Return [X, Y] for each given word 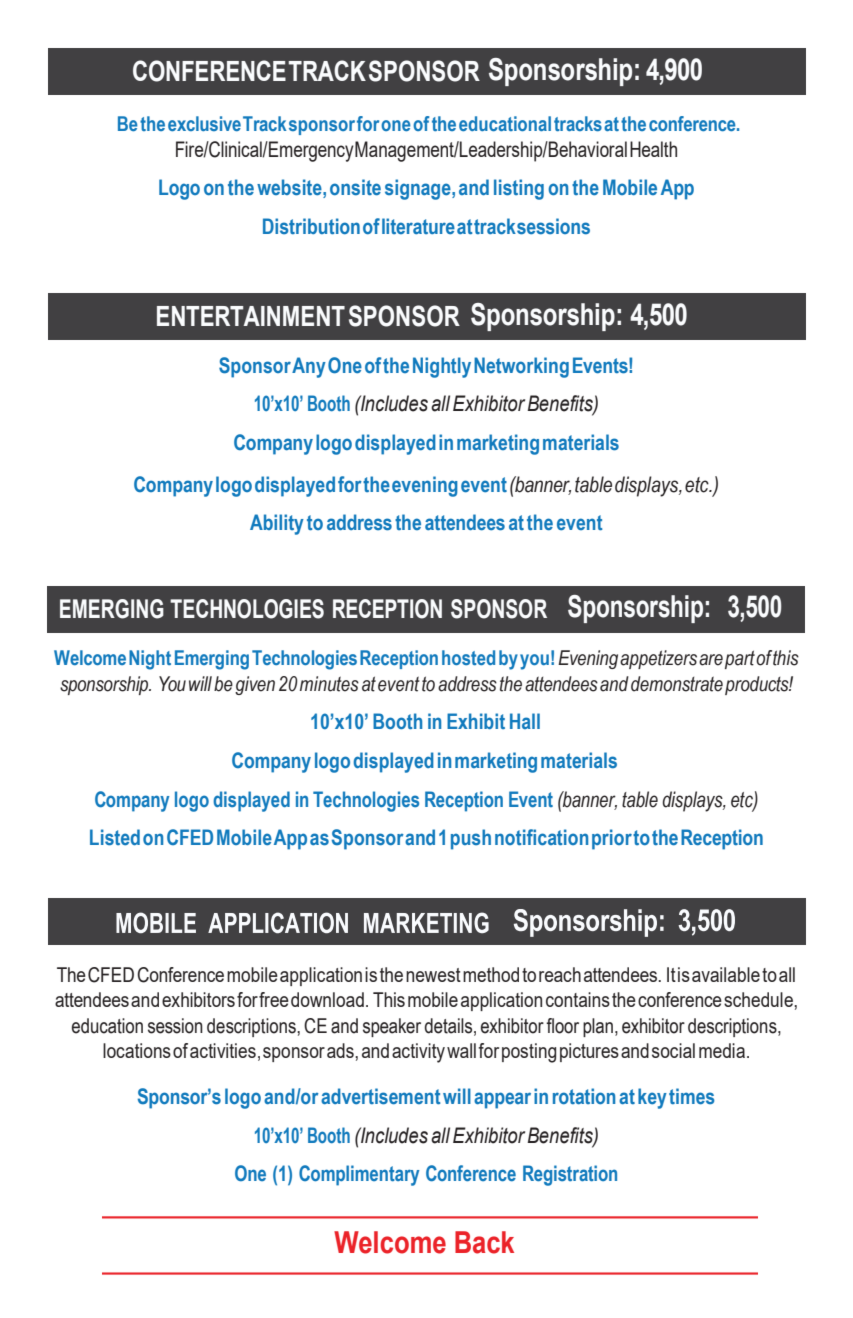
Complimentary [359, 1175]
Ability [277, 524]
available [726, 974]
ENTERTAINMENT [251, 316]
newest [433, 975]
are [711, 660]
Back [484, 1242]
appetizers [658, 659]
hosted [468, 657]
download [327, 999]
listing [519, 189]
